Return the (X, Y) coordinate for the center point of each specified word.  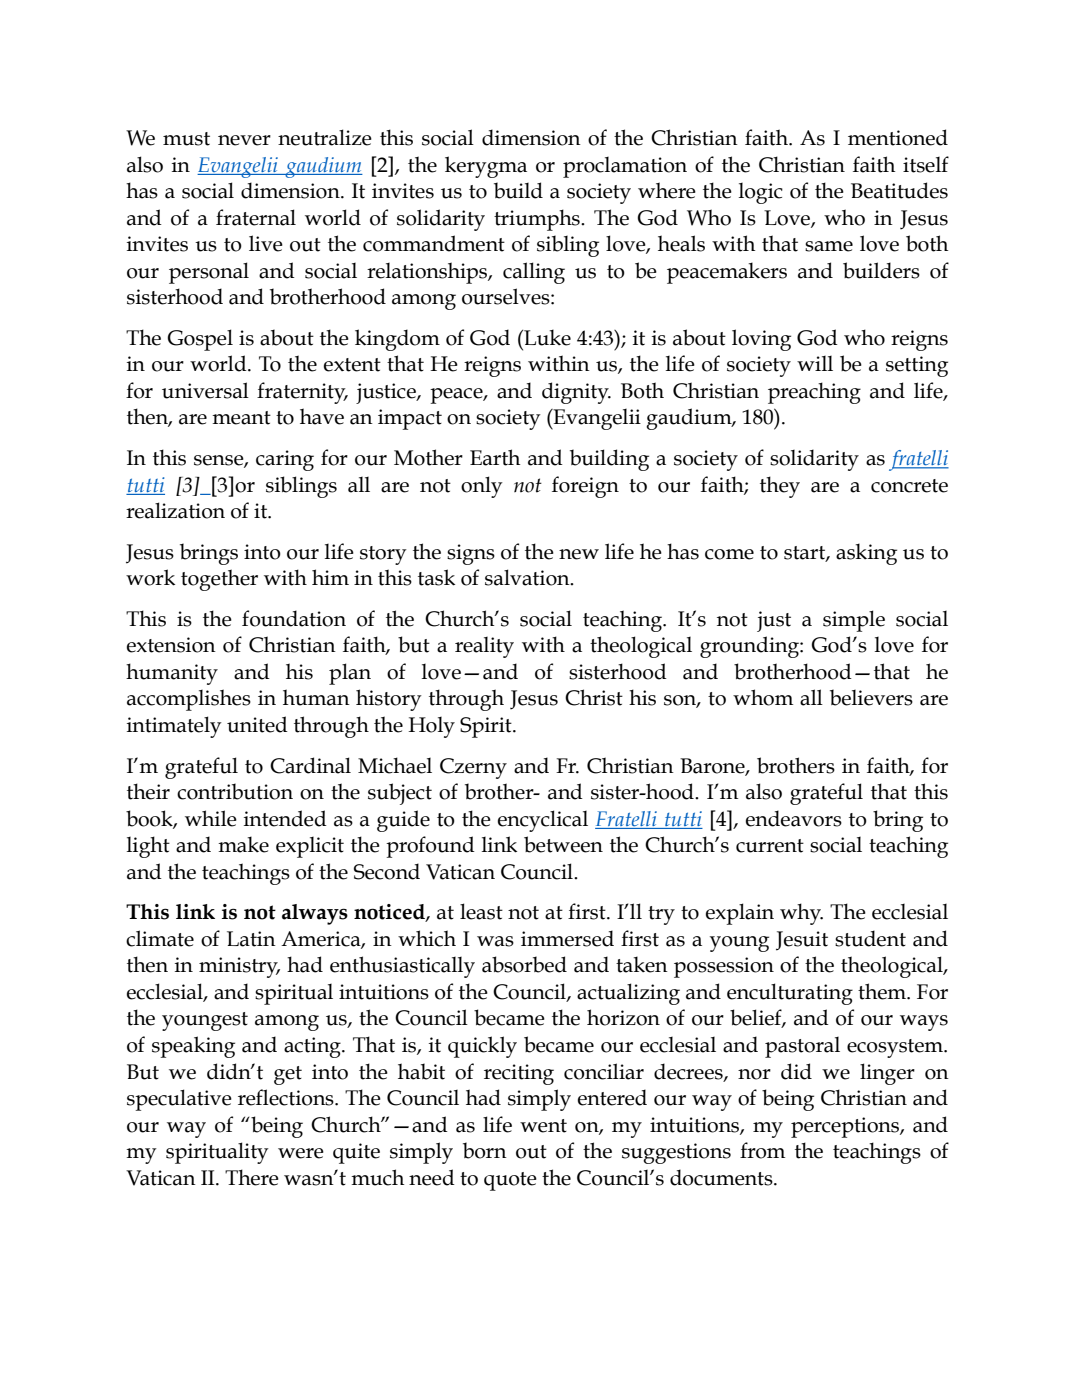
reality (484, 647)
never (244, 140)
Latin (251, 939)
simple (854, 621)
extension (171, 645)
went (543, 1126)
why (801, 914)
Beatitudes (899, 190)
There (252, 1177)
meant (241, 418)
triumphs (538, 220)
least (481, 911)
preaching (814, 393)
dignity (576, 393)
